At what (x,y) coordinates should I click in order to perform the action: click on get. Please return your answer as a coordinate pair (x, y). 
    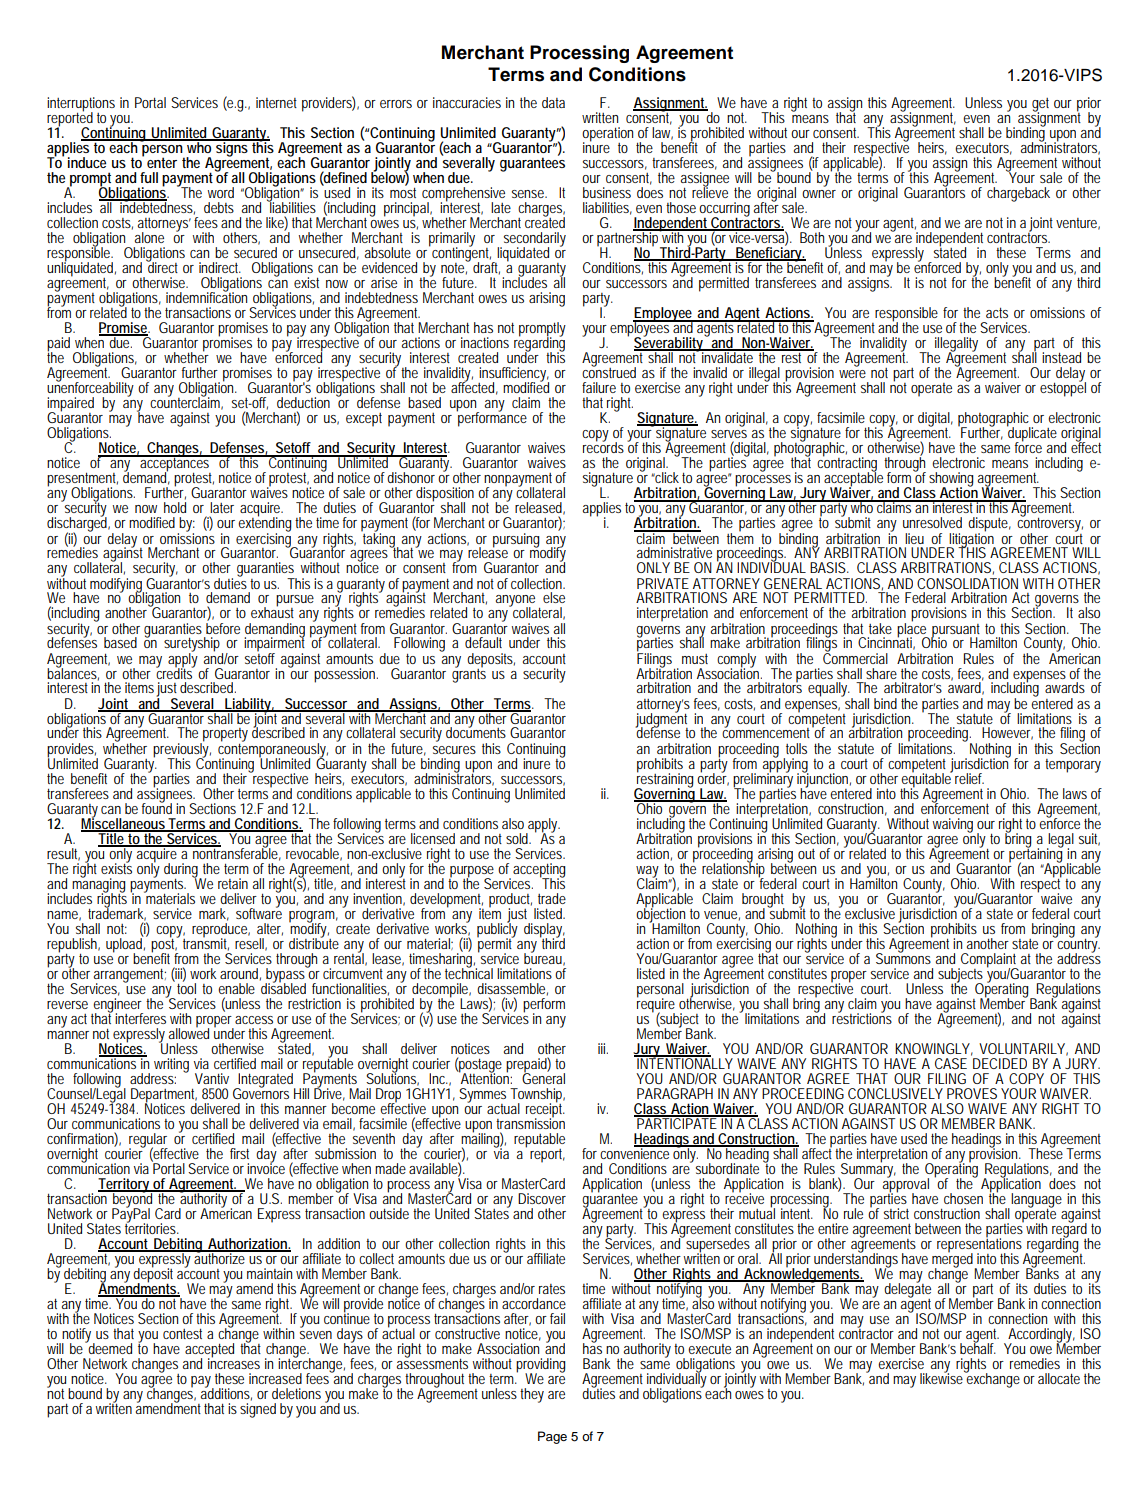
    Looking at the image, I should click on (1040, 106).
